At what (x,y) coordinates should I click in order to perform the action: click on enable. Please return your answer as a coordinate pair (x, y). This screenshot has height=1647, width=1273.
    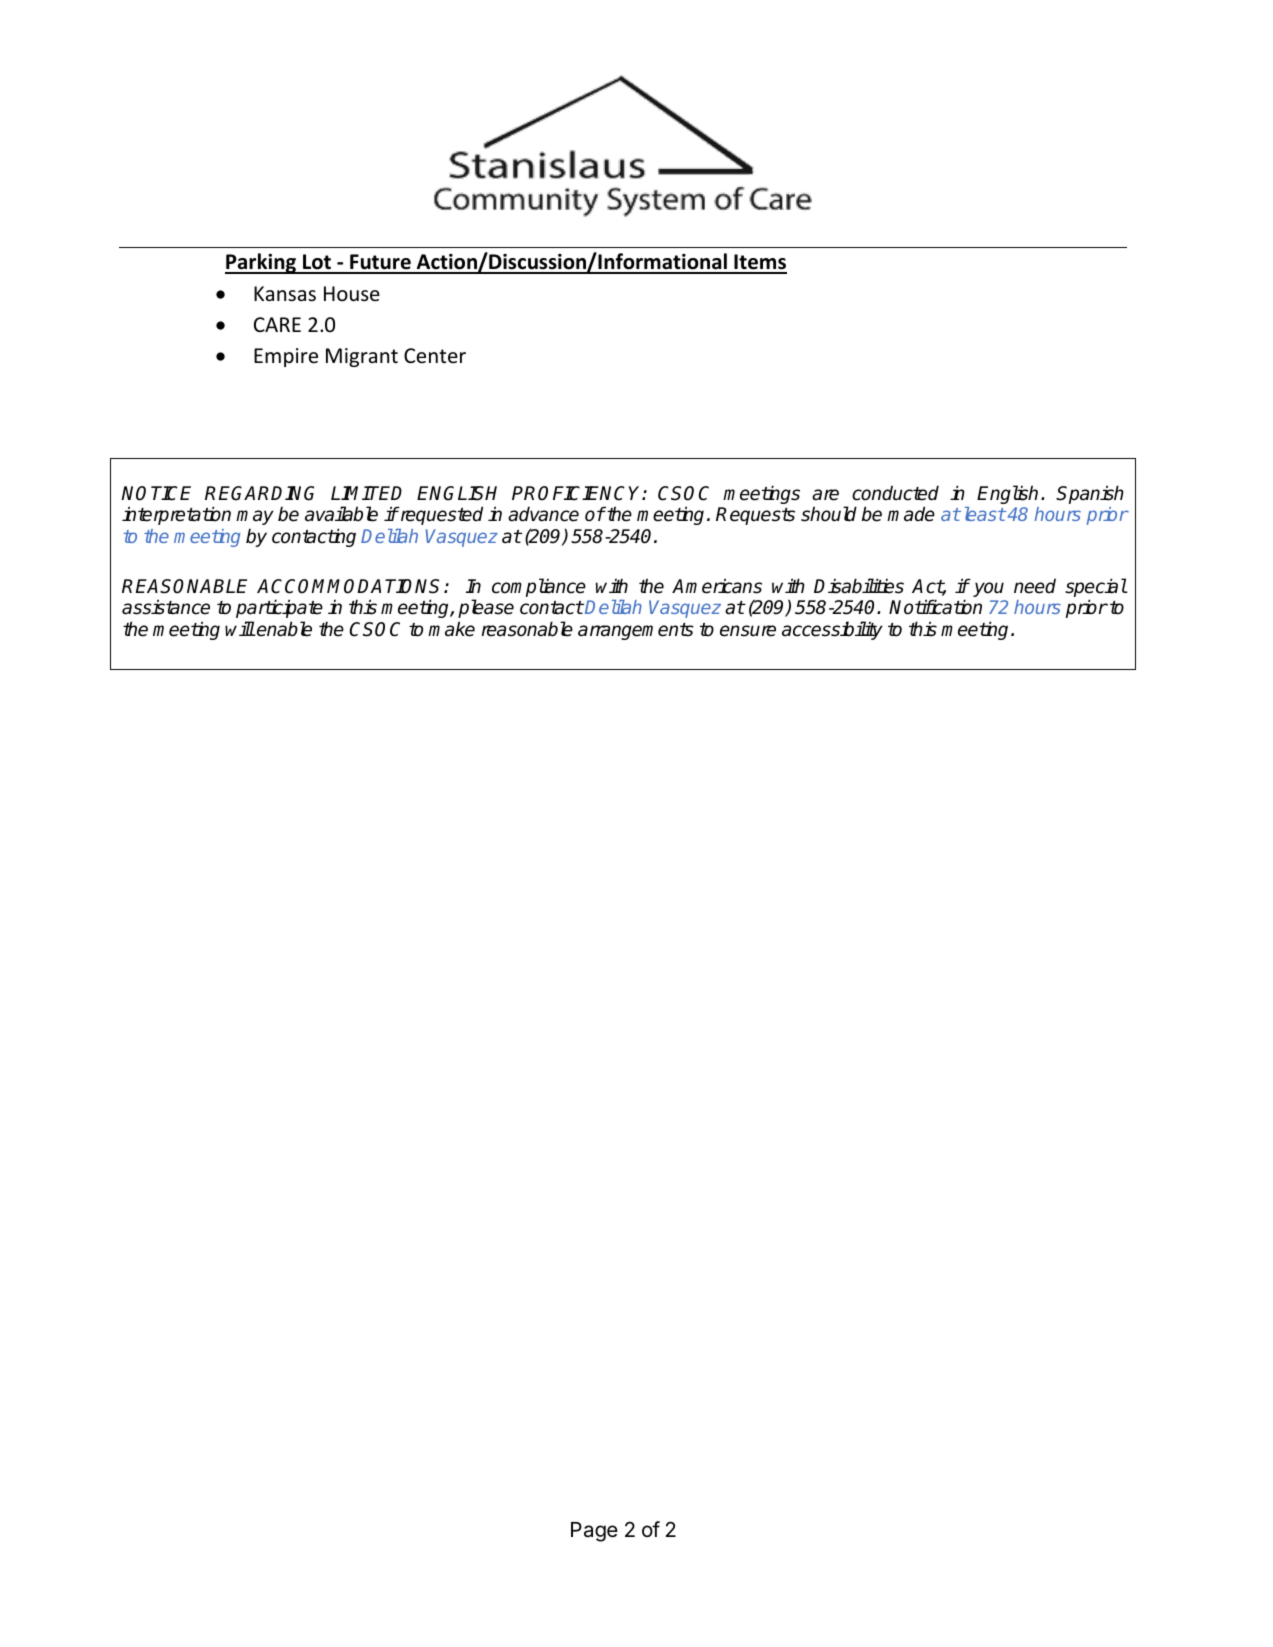
    Looking at the image, I should click on (283, 629).
